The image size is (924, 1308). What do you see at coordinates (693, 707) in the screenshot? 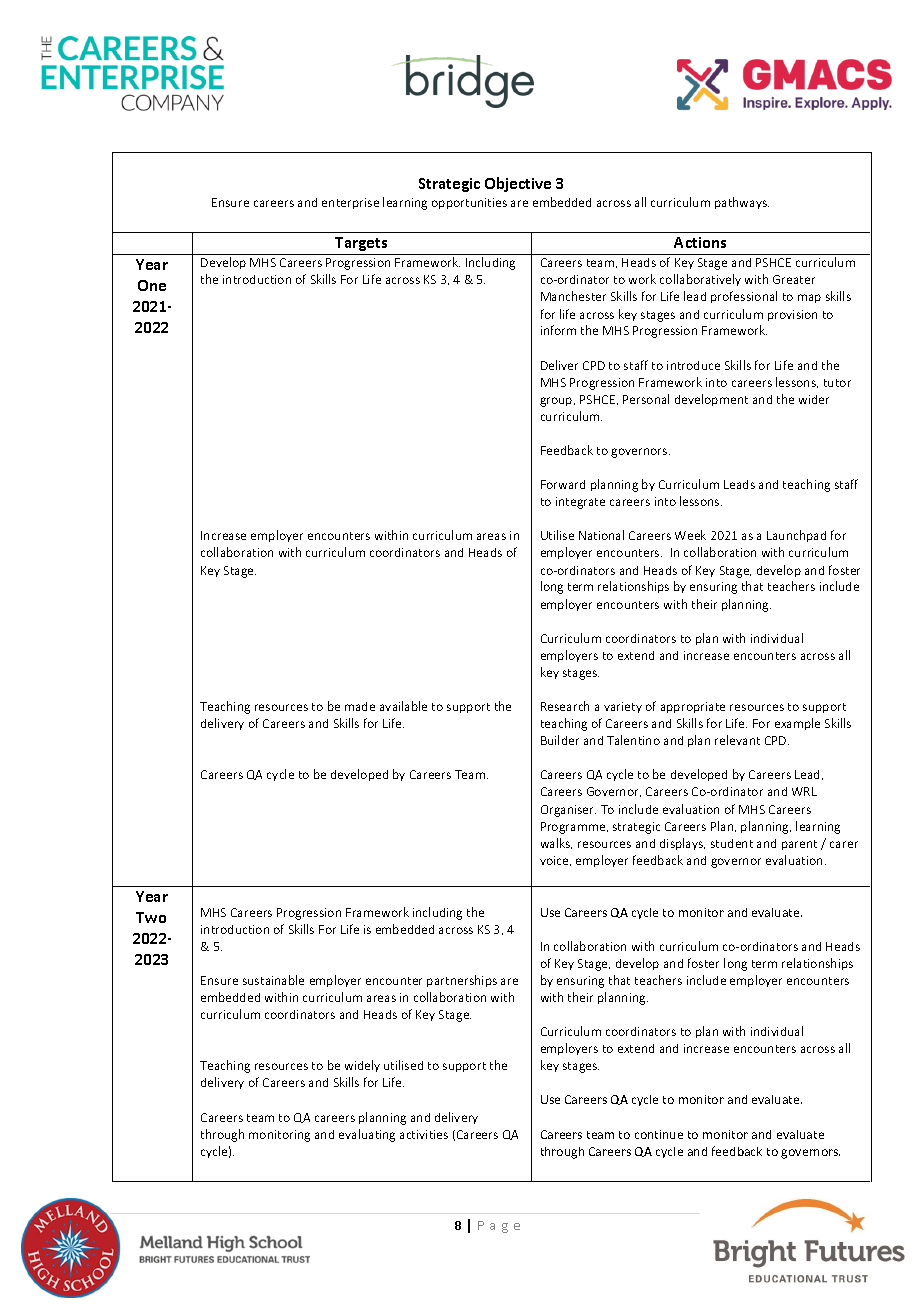
I see `appropriate` at bounding box center [693, 707].
